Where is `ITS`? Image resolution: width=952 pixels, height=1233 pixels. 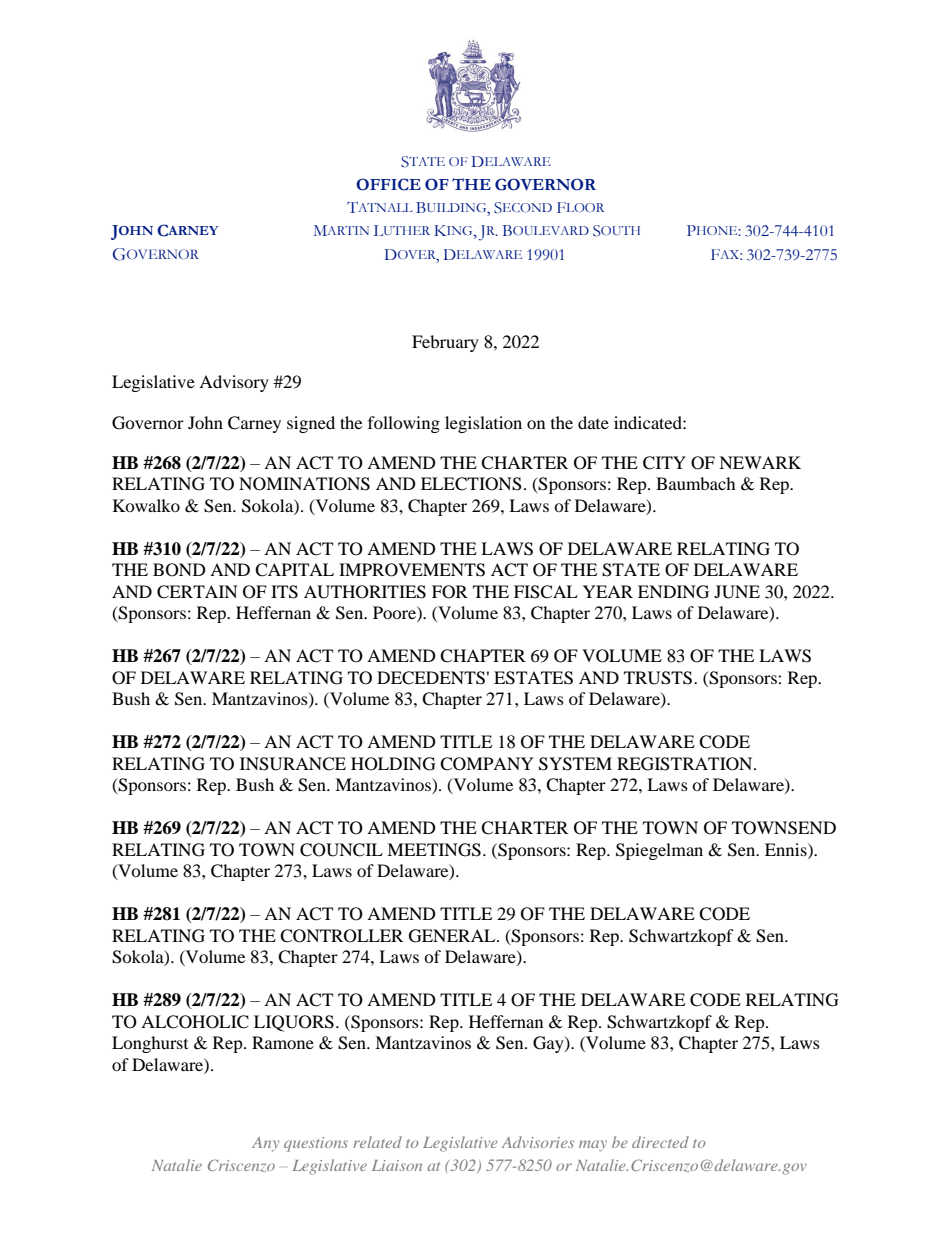 ITS is located at coordinates (284, 592).
